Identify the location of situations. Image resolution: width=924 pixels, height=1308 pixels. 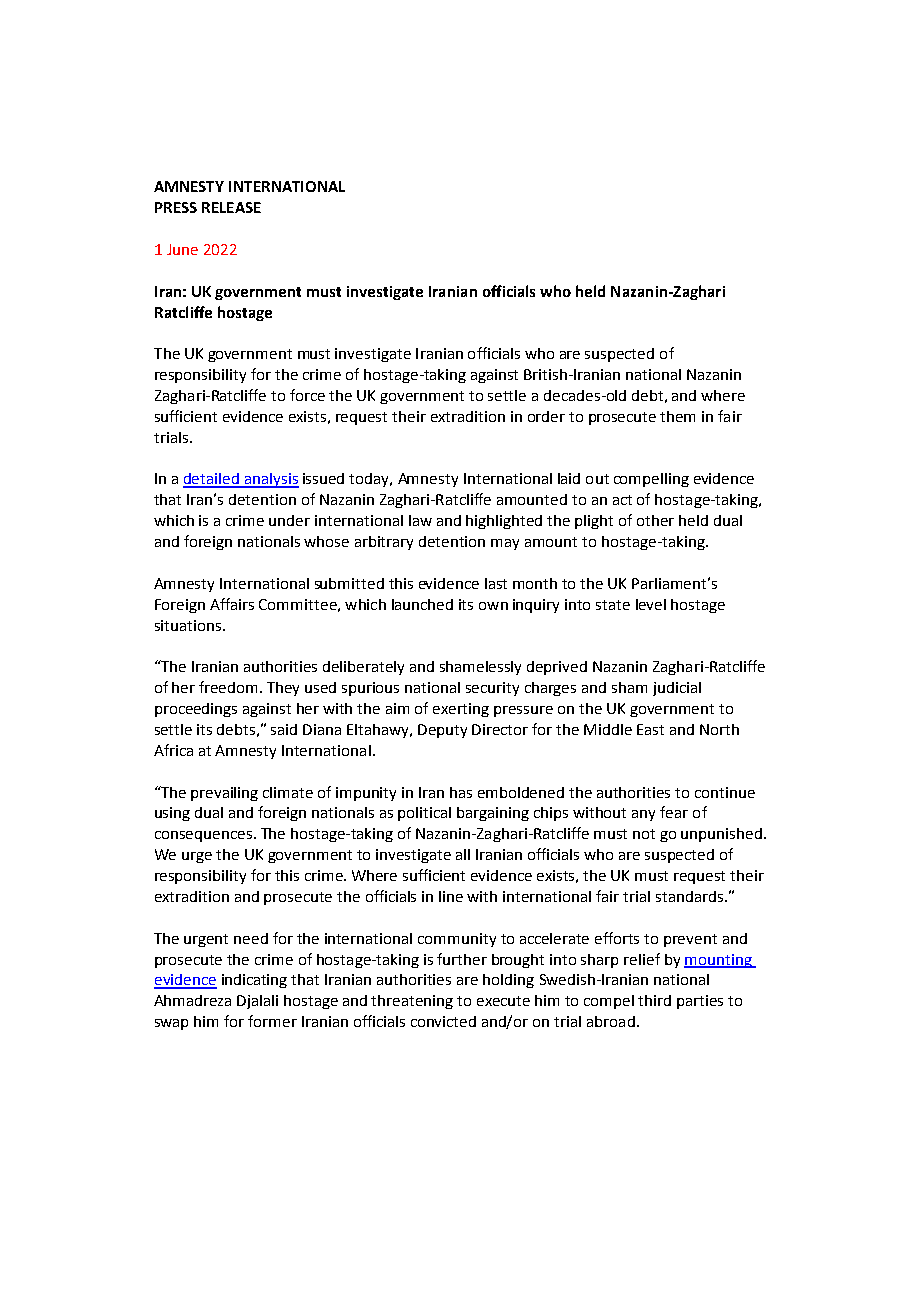
(189, 625).
